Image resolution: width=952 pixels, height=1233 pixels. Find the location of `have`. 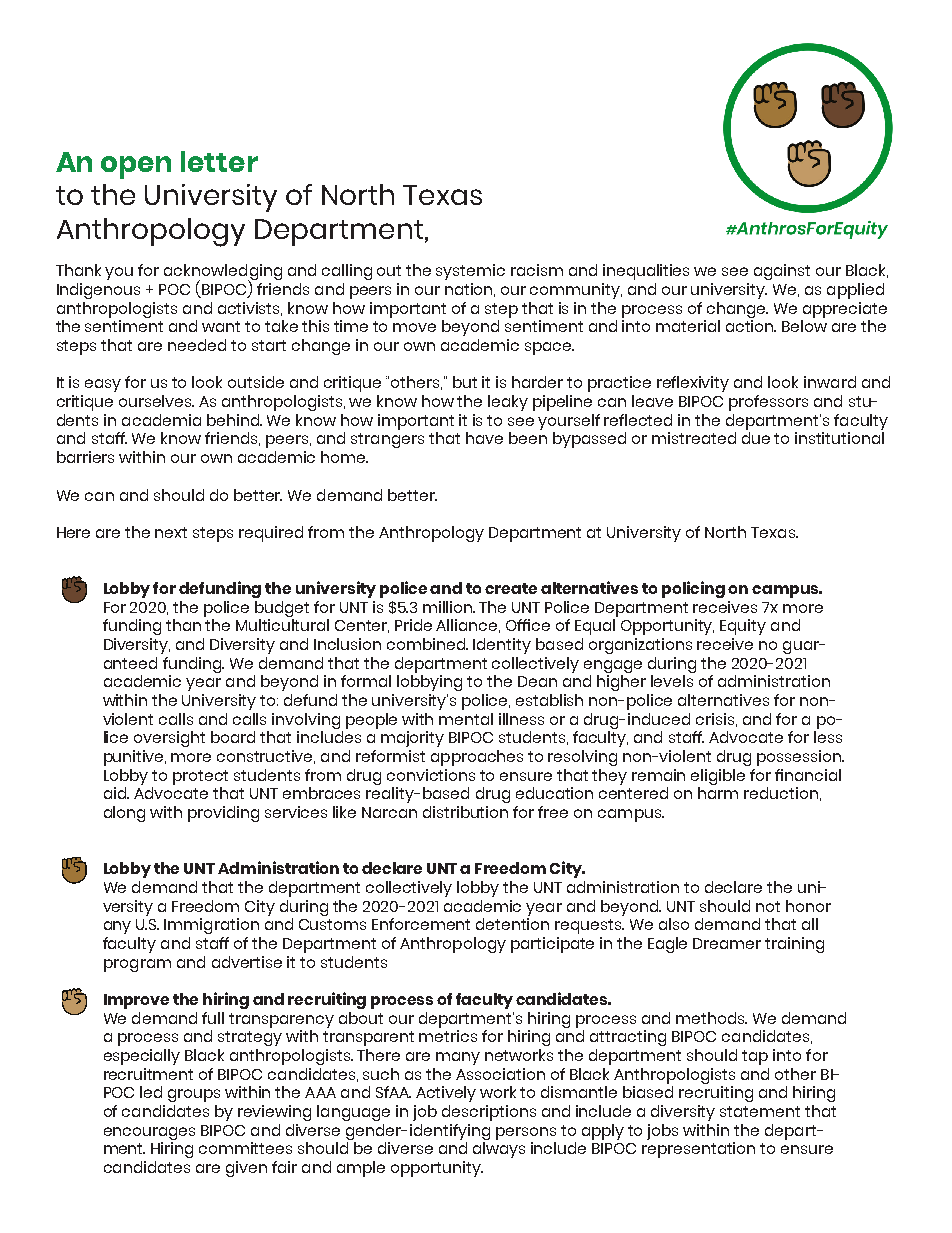

have is located at coordinates (484, 438).
